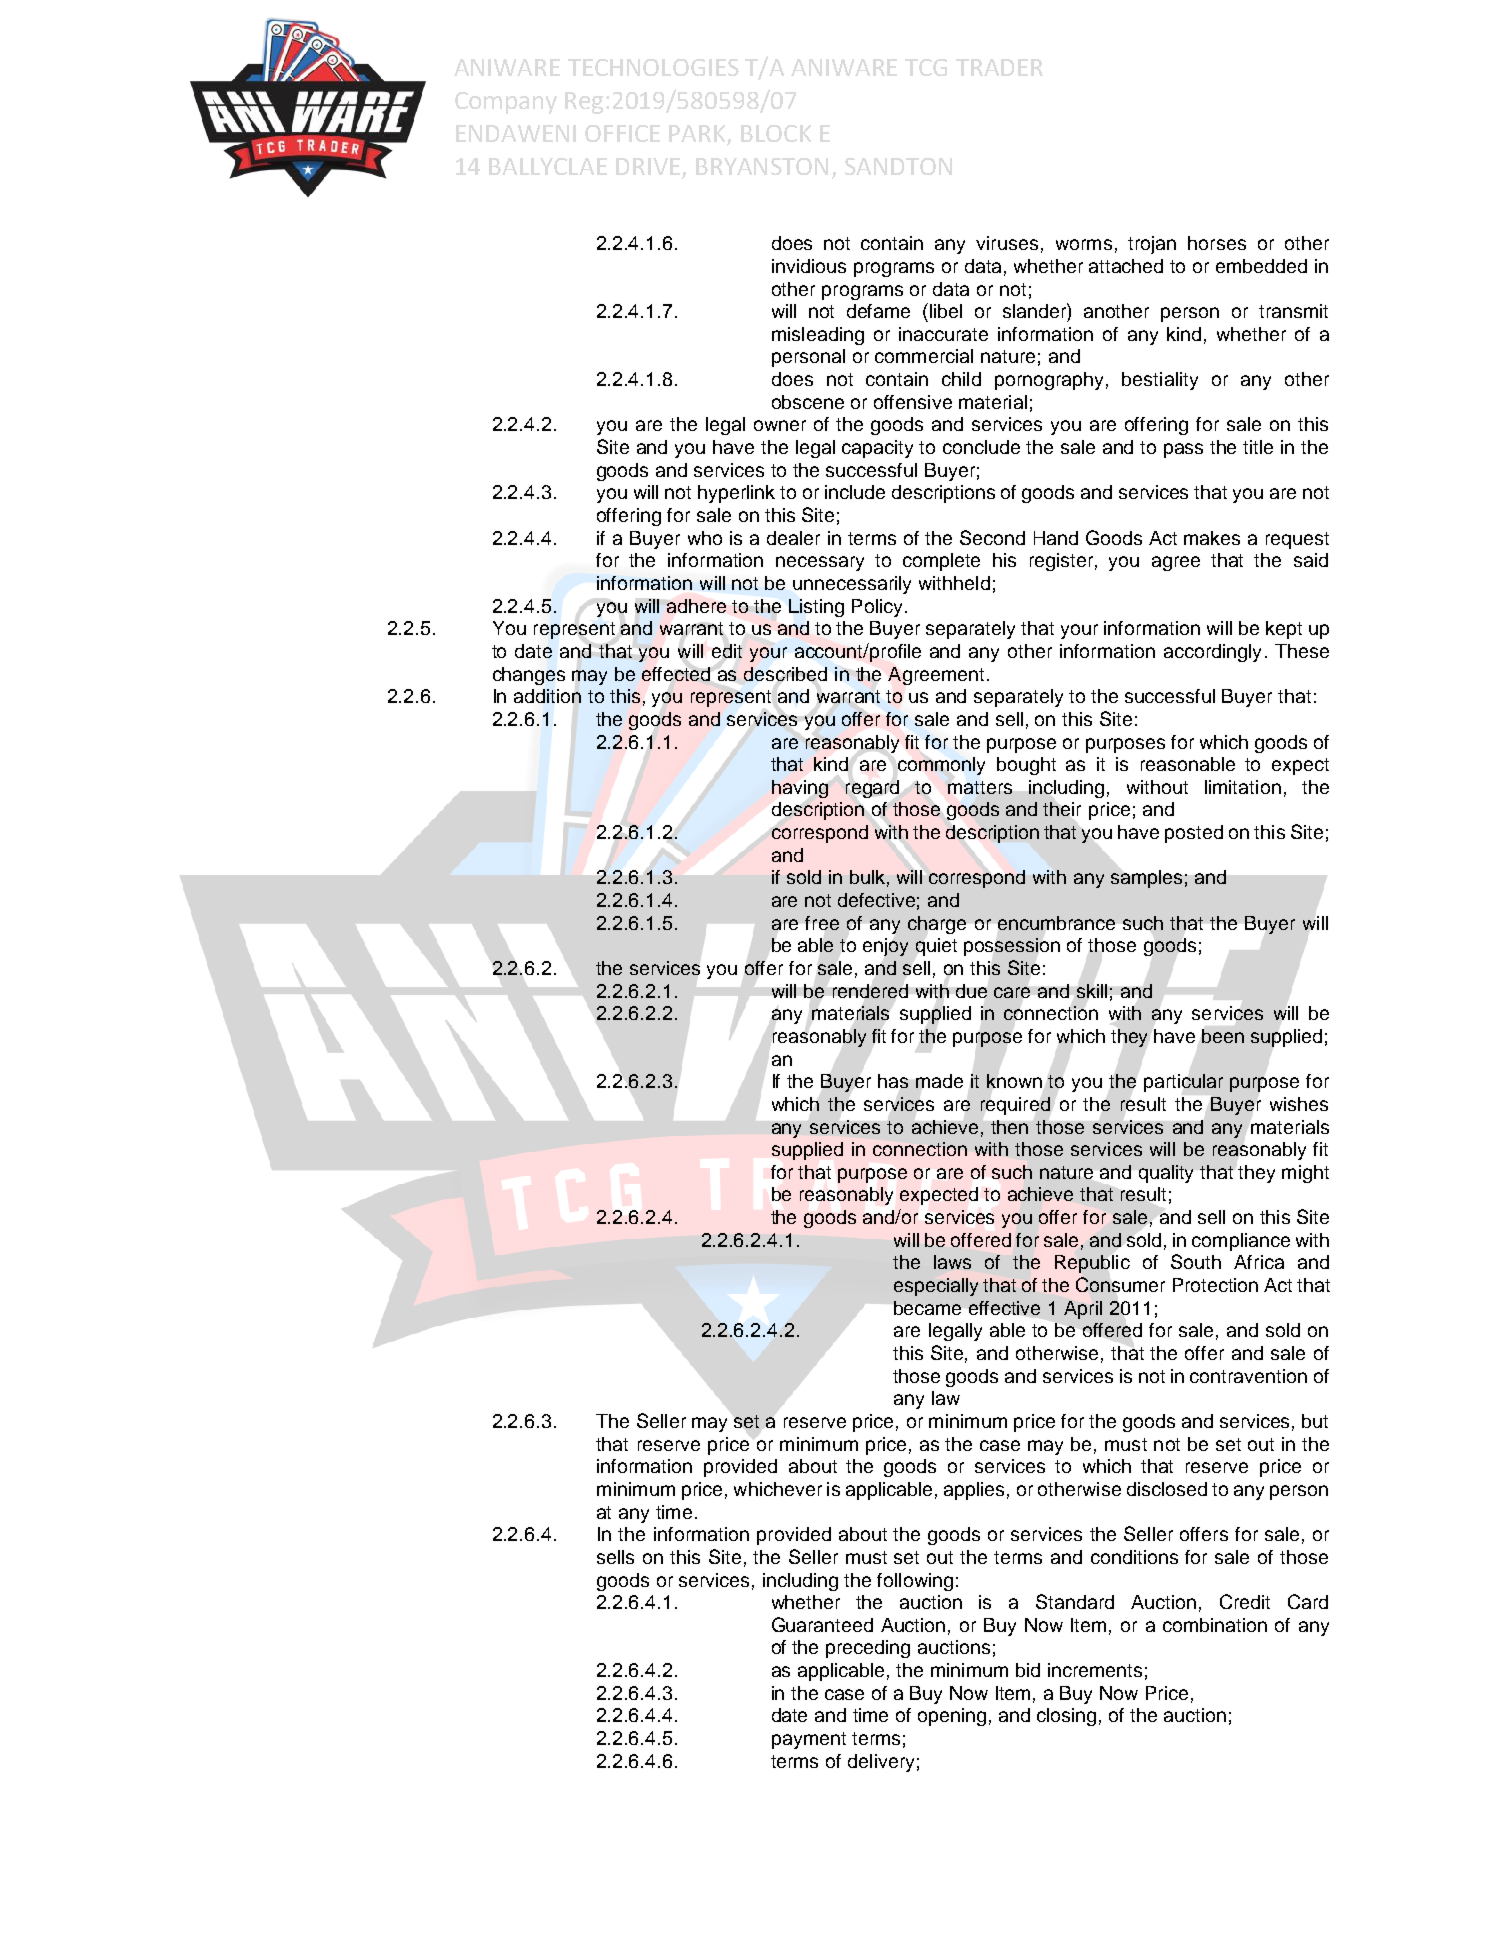 This screenshot has width=1507, height=1950. Describe the element at coordinates (809, 266) in the screenshot. I see `invidious` at that location.
